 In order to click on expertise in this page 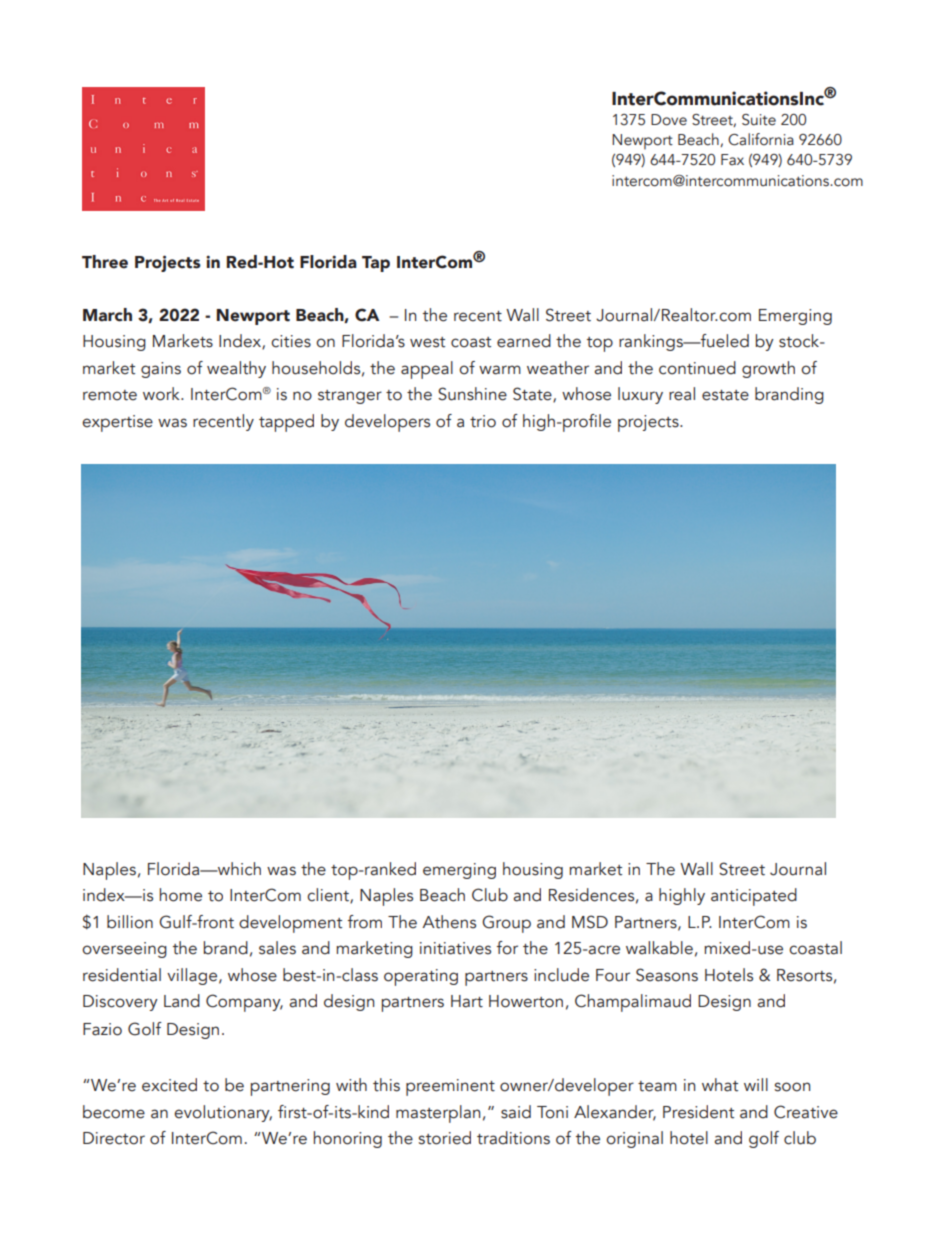, I will do `click(117, 423)`.
